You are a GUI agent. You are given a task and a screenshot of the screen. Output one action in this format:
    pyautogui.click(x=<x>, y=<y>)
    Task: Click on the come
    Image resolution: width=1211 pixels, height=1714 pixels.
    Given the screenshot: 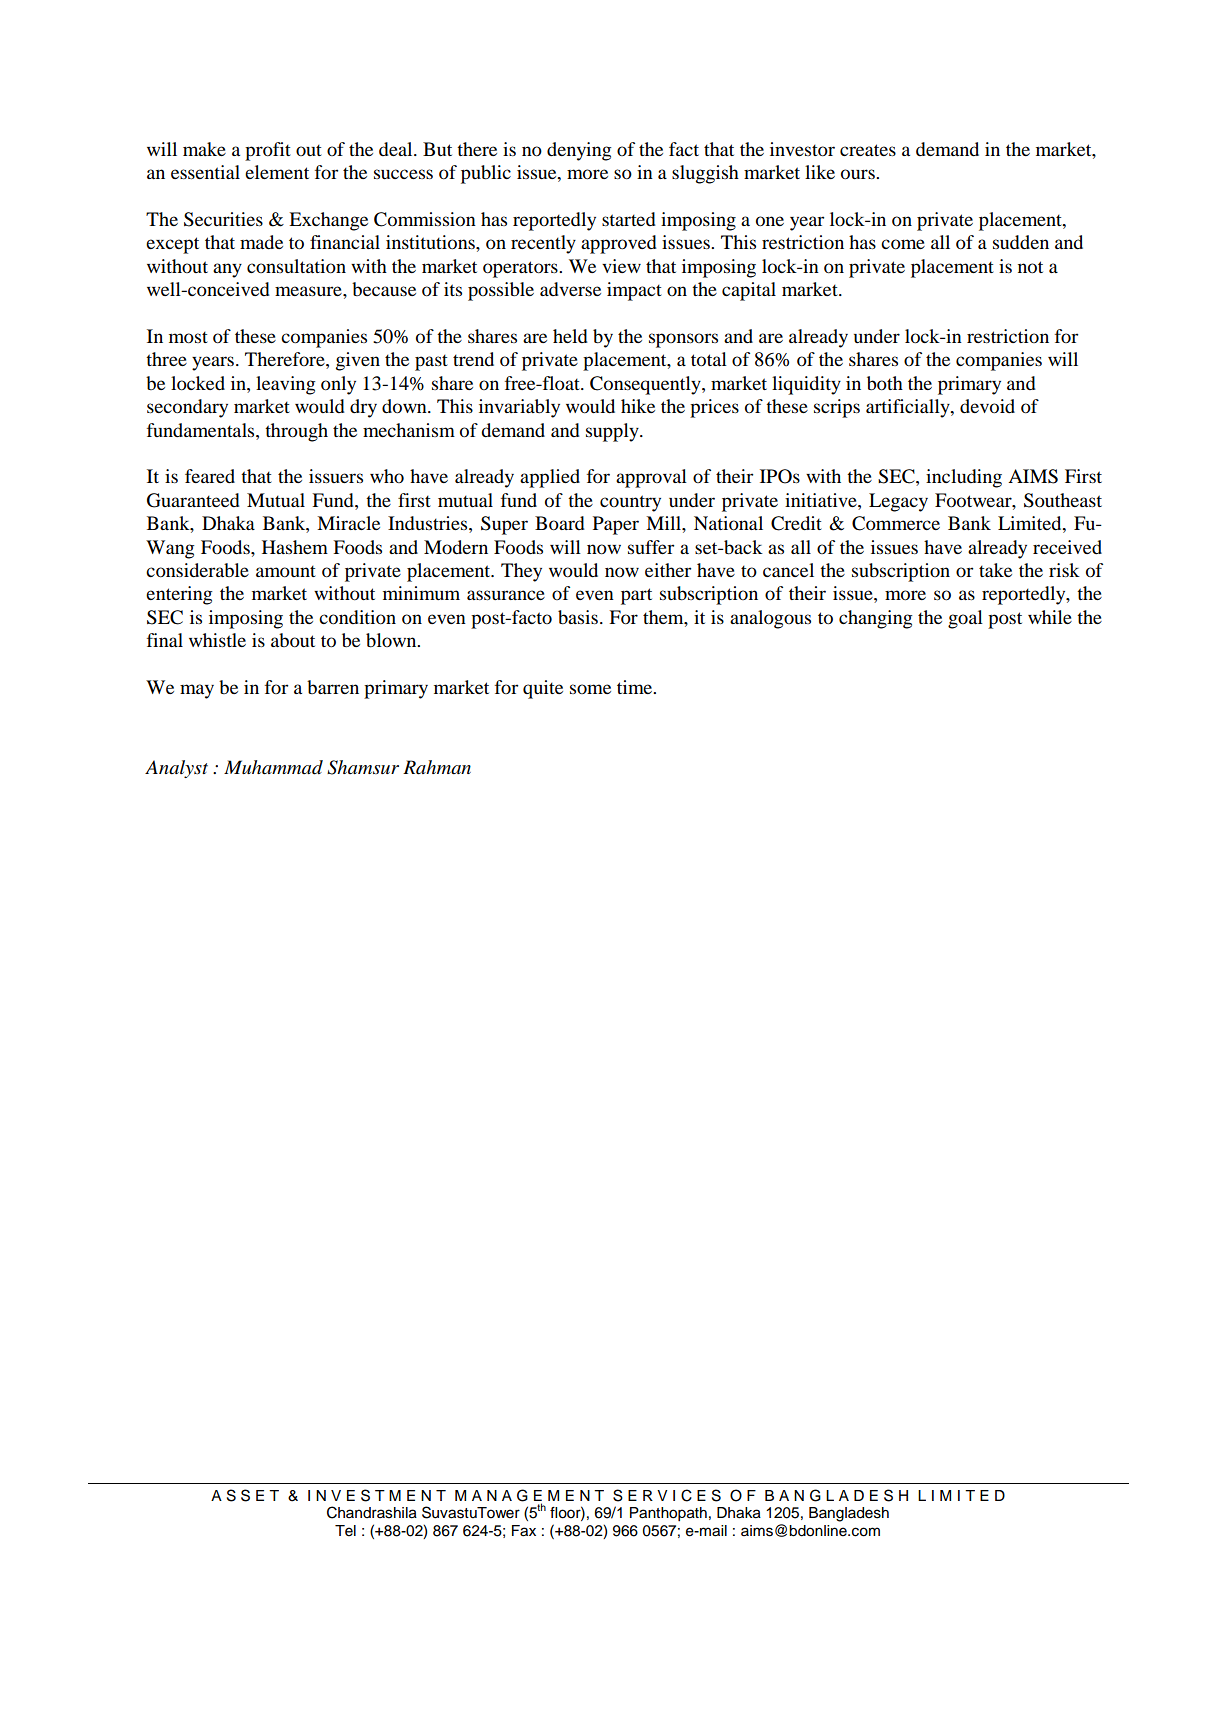 What is the action you would take?
    pyautogui.click(x=903, y=244)
